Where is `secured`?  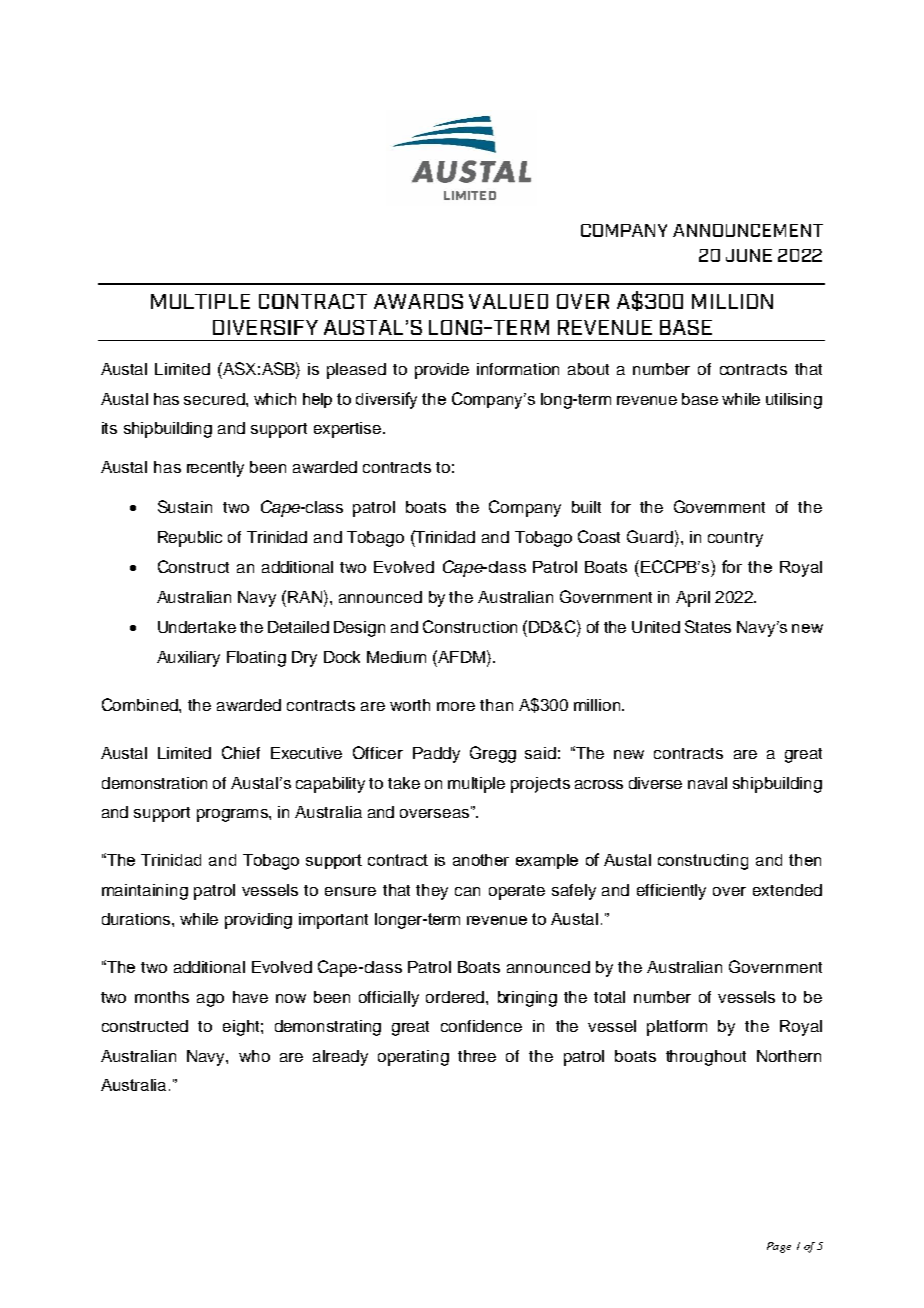 secured is located at coordinates (215, 399).
